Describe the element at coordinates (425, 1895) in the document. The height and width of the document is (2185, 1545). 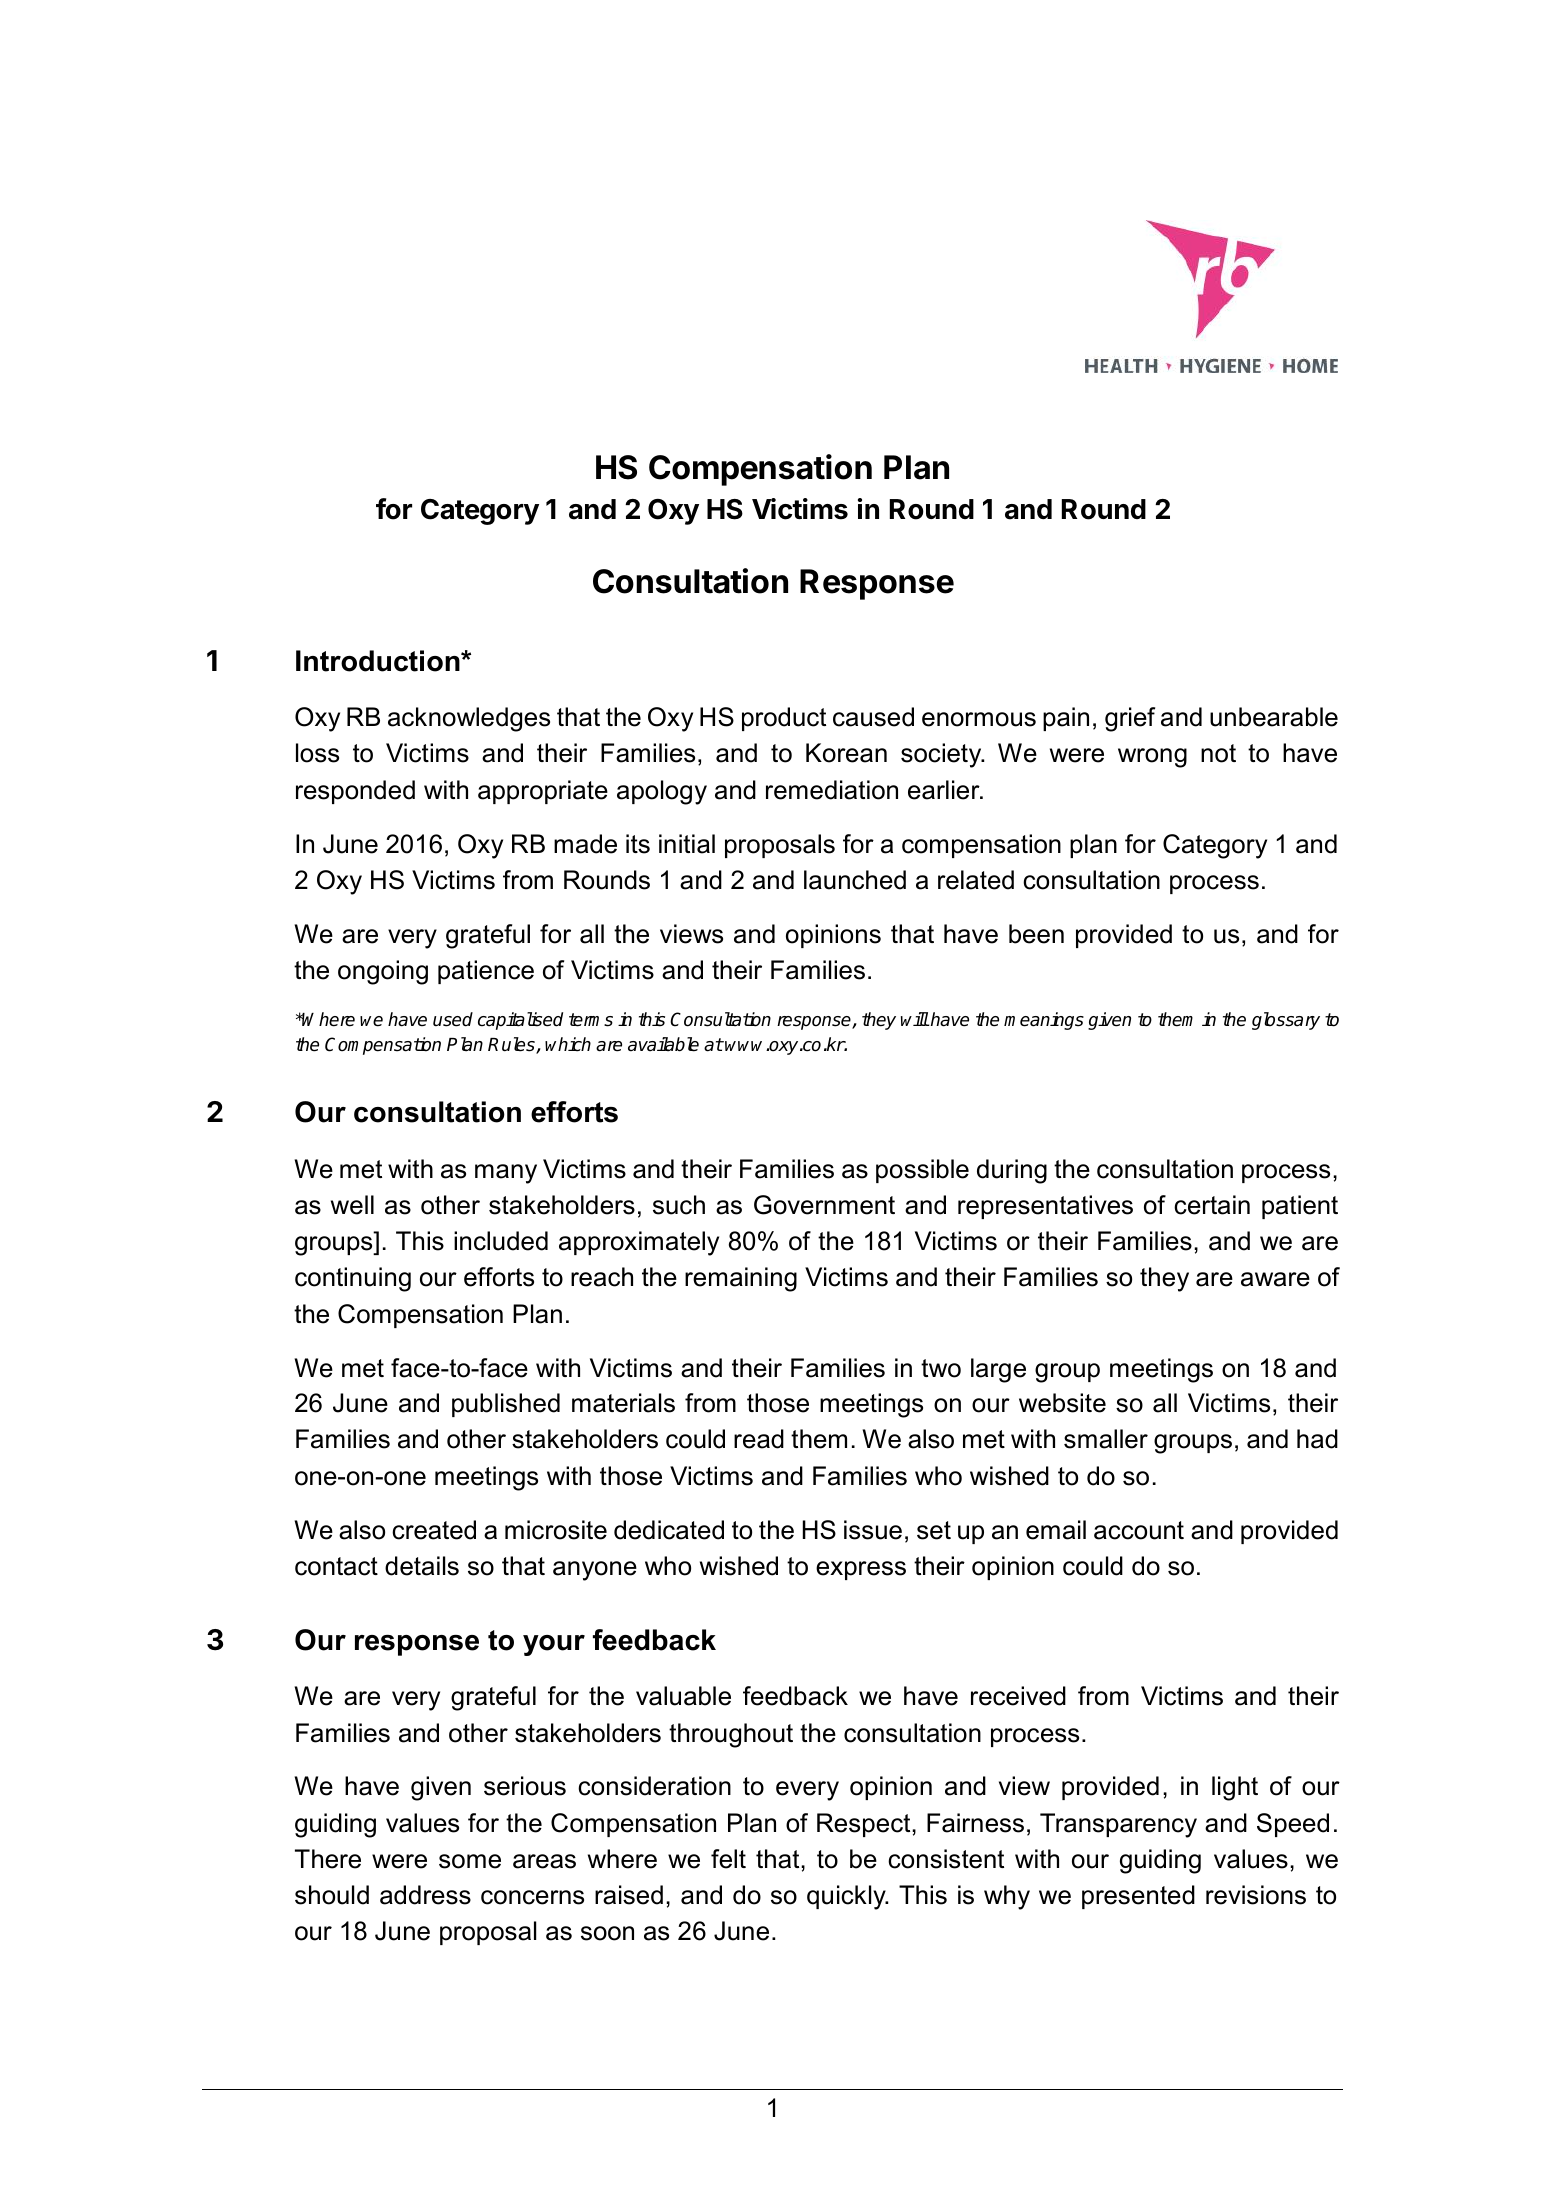
I see `address` at that location.
